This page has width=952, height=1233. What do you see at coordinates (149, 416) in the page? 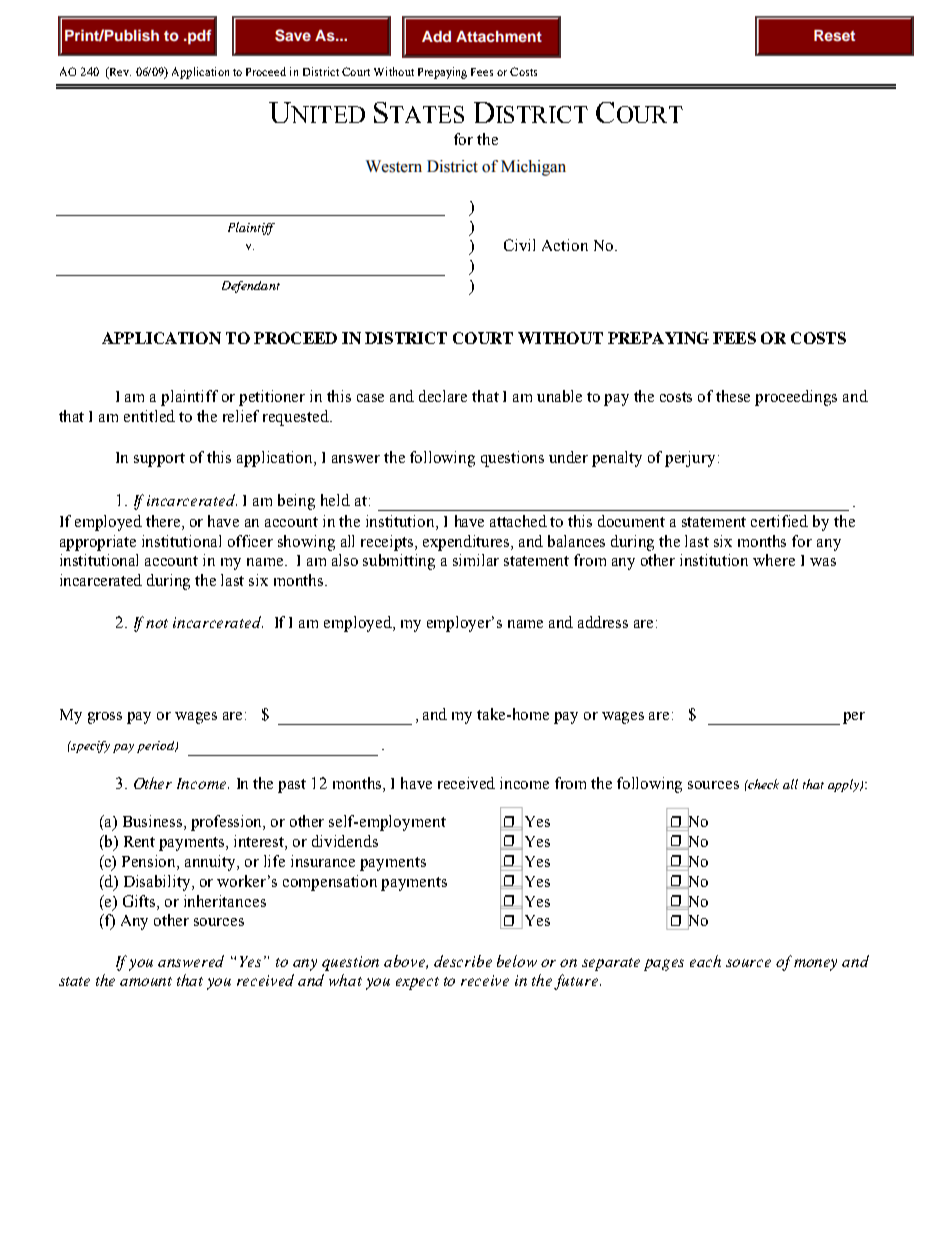
I see `entitled` at bounding box center [149, 416].
